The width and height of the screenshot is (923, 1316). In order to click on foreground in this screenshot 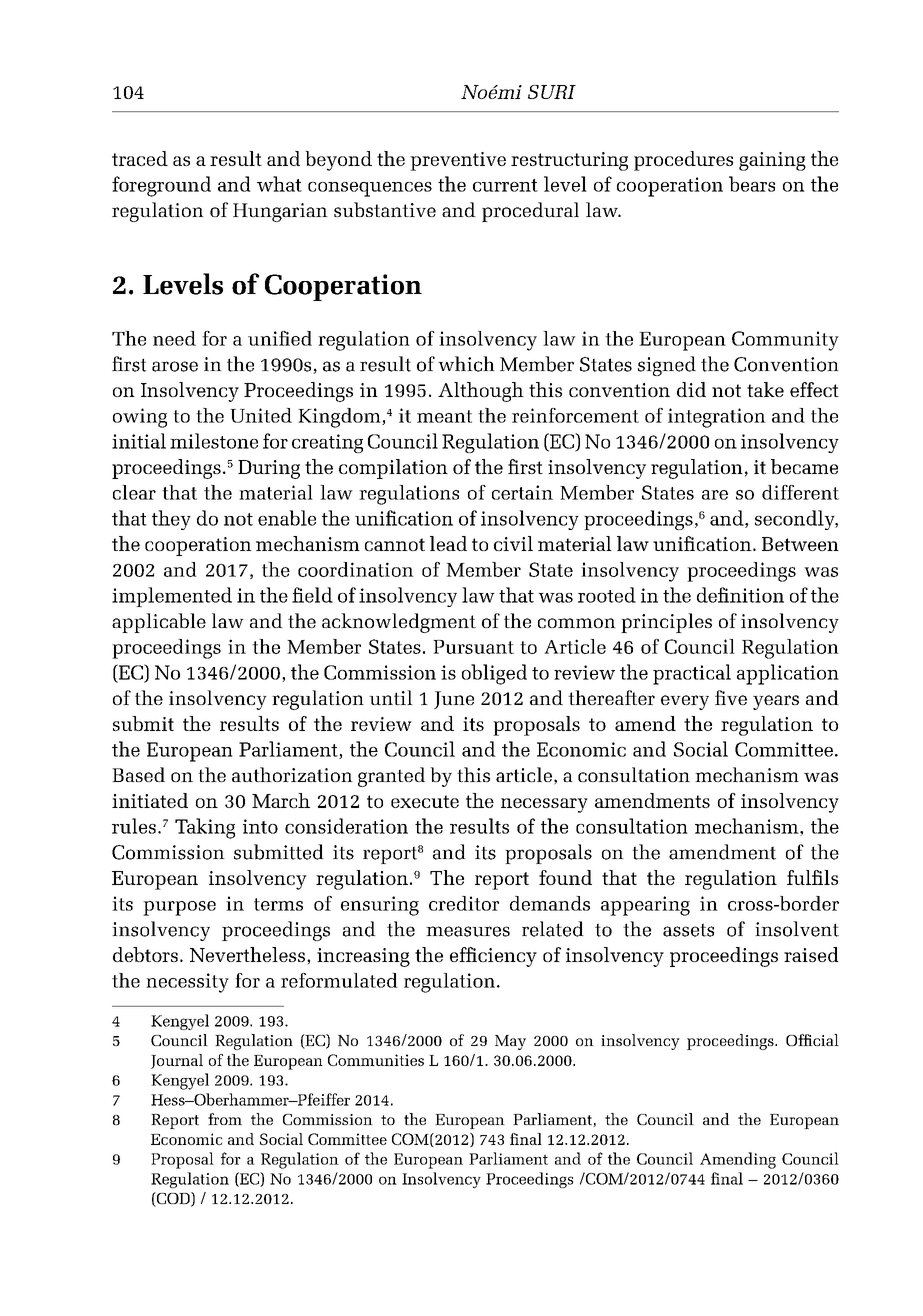, I will do `click(161, 186)`.
